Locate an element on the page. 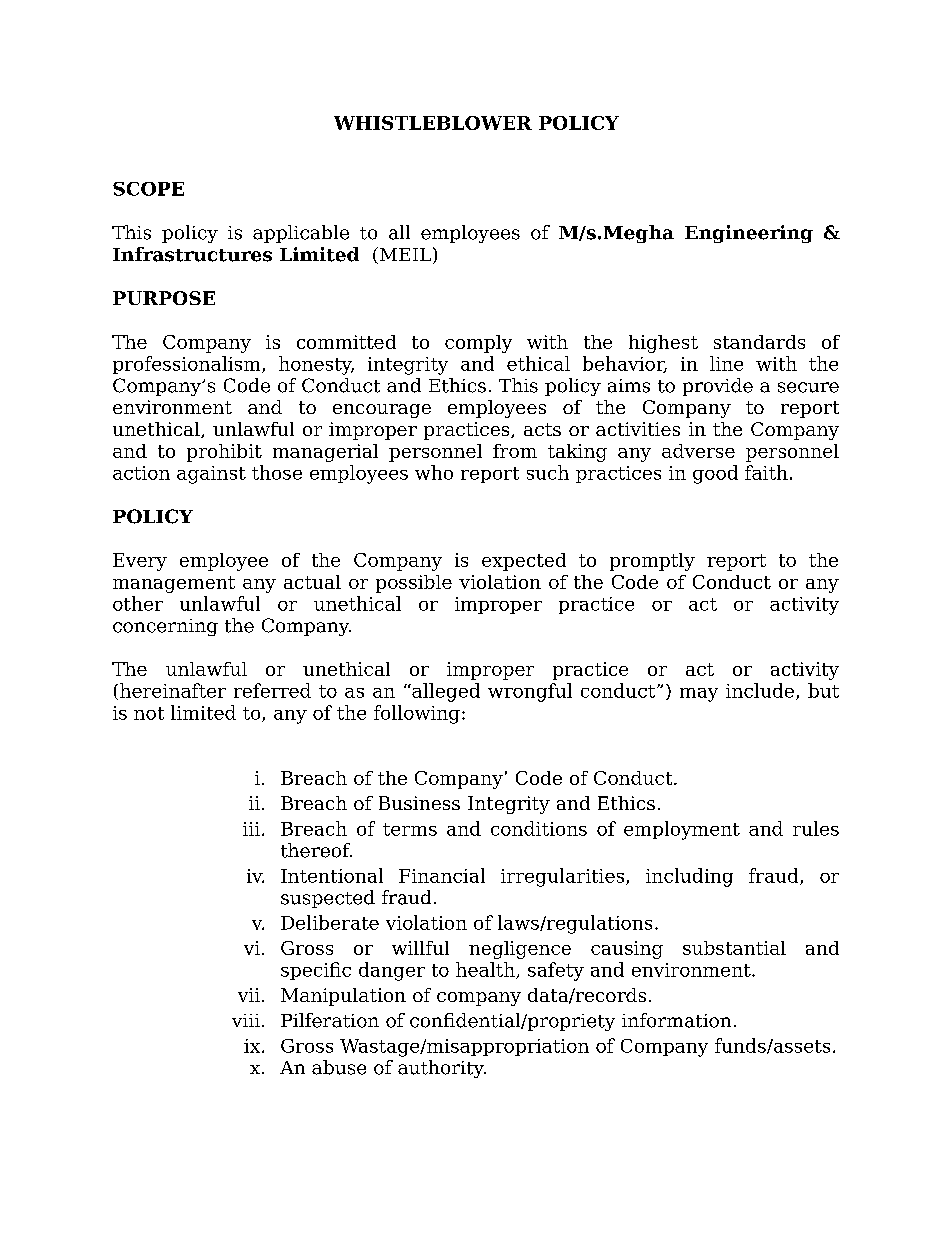 This image has width=952, height=1233. comply is located at coordinates (478, 344).
